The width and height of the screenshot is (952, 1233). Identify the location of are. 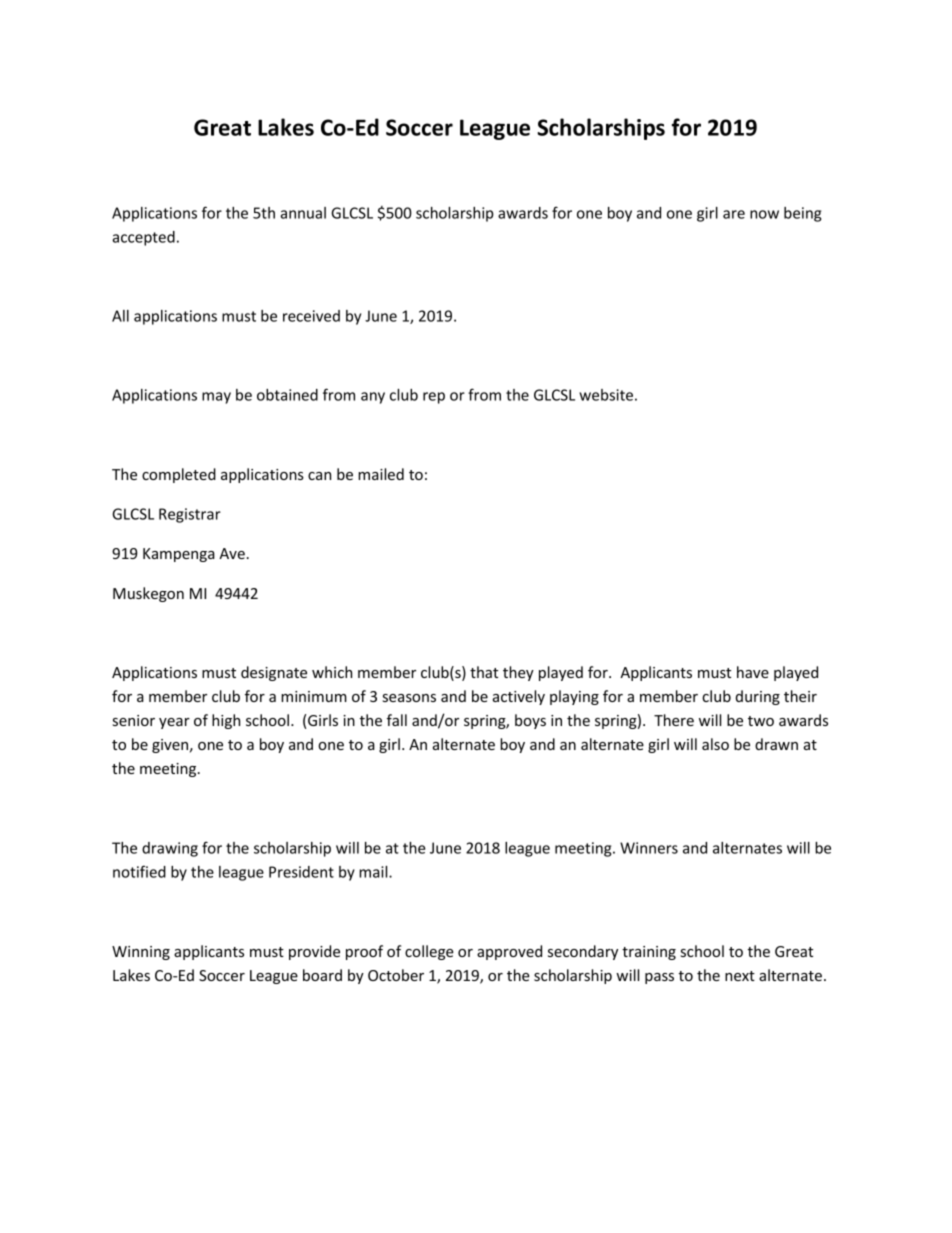
(734, 214).
